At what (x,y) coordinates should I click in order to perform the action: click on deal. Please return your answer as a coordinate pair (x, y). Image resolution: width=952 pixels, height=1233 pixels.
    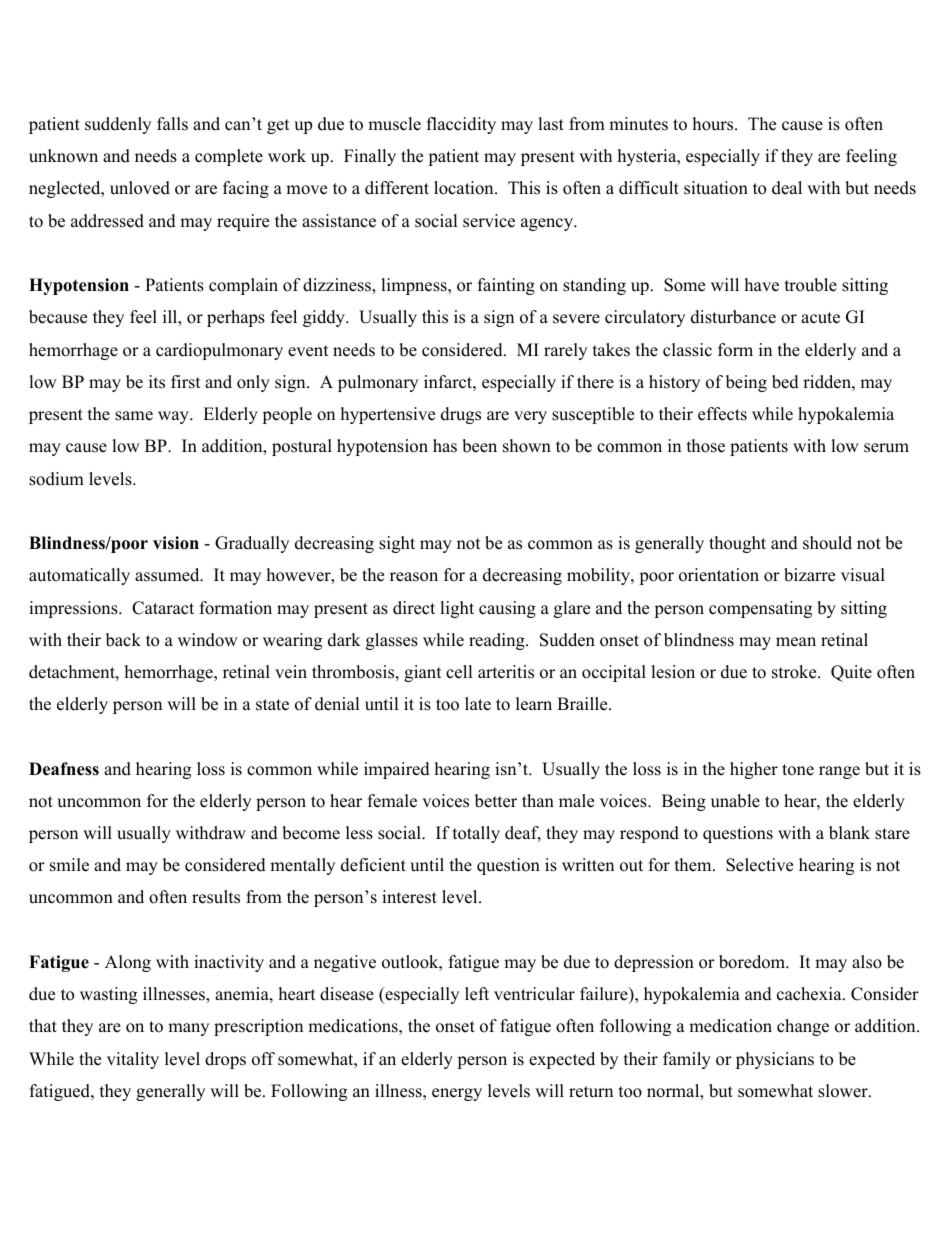
    Looking at the image, I should click on (787, 188).
